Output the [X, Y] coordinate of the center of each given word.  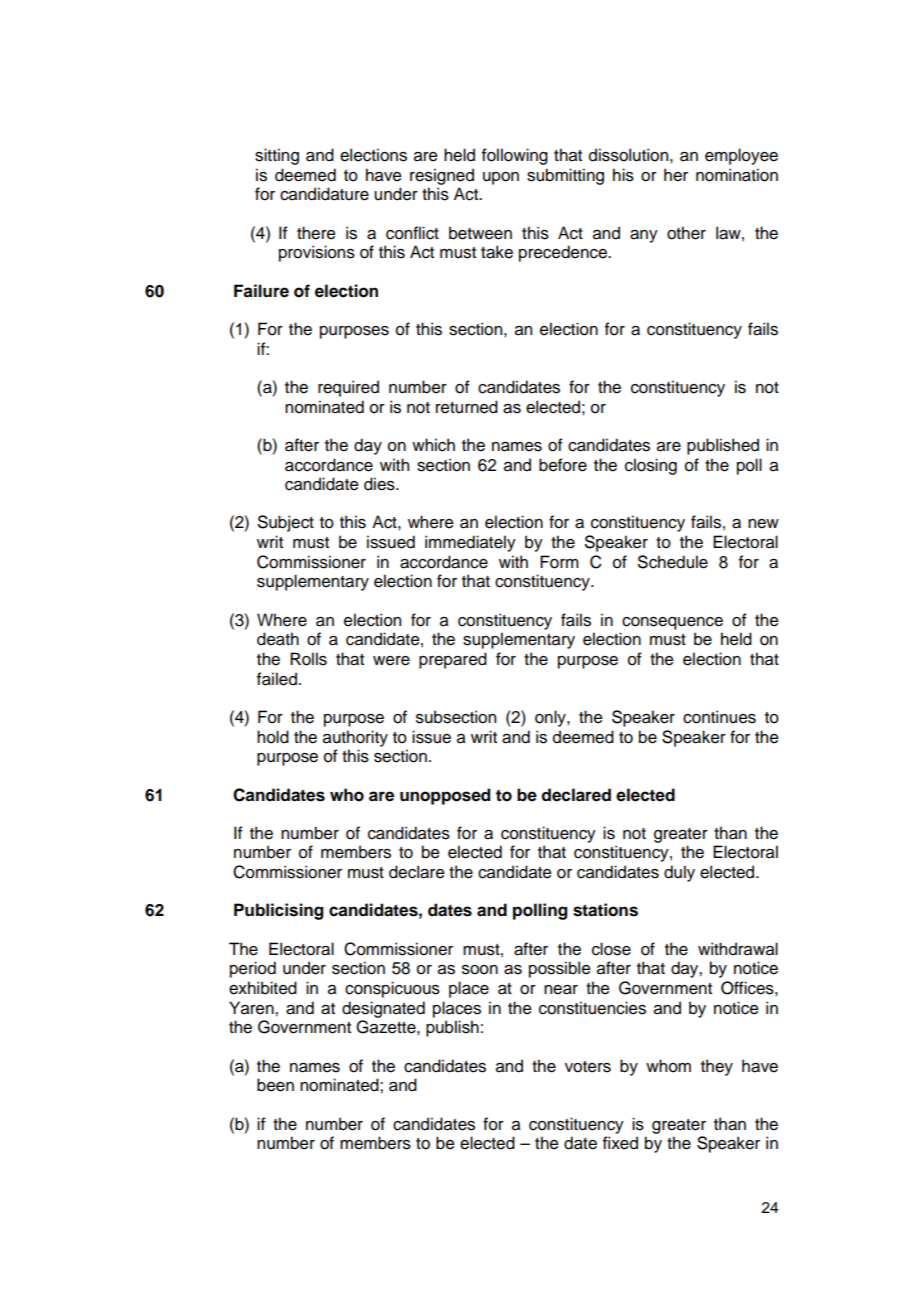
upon [501, 178]
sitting [277, 156]
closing [651, 466]
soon [480, 970]
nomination [737, 175]
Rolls [308, 659]
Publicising [279, 911]
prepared [453, 660]
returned [467, 407]
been [275, 1085]
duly [679, 873]
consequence [672, 623]
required [348, 388]
